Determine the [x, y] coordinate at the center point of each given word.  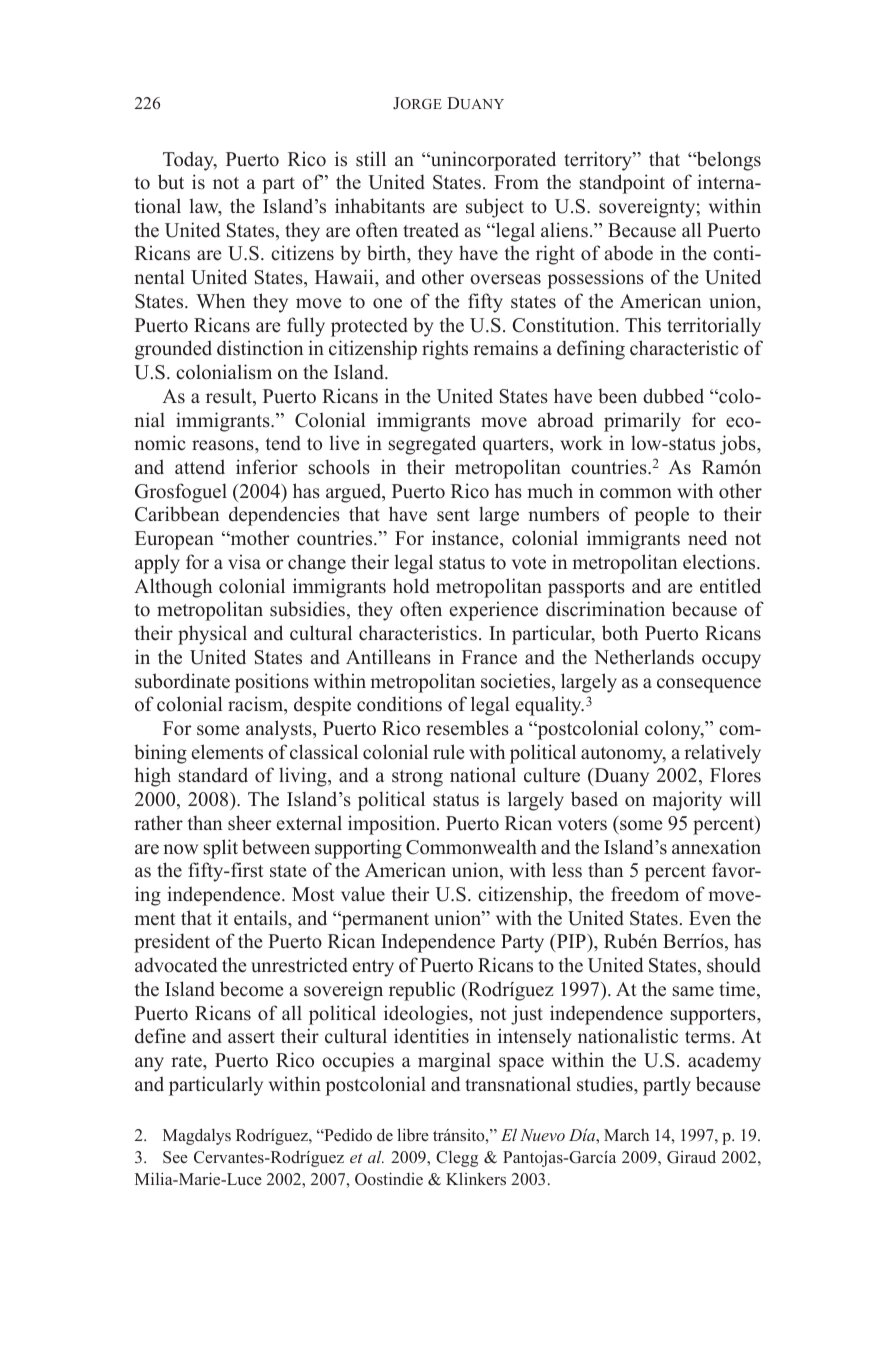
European [174, 540]
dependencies [284, 516]
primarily [642, 422]
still [371, 159]
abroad [565, 420]
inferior [267, 467]
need [707, 538]
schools [339, 467]
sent [453, 515]
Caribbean [177, 514]
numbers [563, 514]
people [661, 516]
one [387, 303]
